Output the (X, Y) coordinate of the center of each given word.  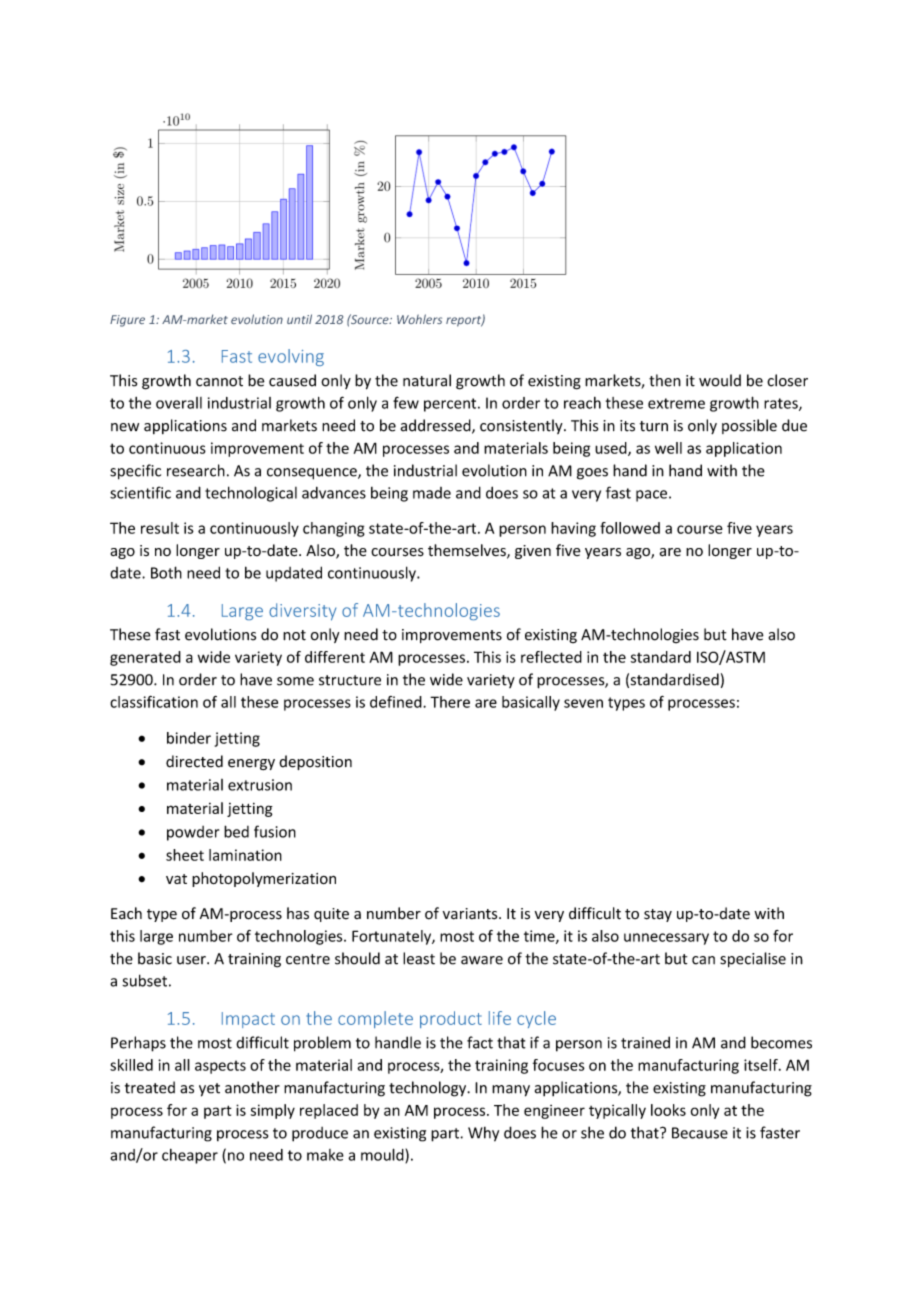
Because (700, 1133)
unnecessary (666, 939)
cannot (219, 381)
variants (471, 914)
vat (176, 879)
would (720, 380)
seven (583, 703)
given (533, 552)
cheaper (190, 1156)
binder (189, 738)
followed (630, 528)
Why (483, 1134)
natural (427, 380)
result (160, 528)
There (450, 702)
